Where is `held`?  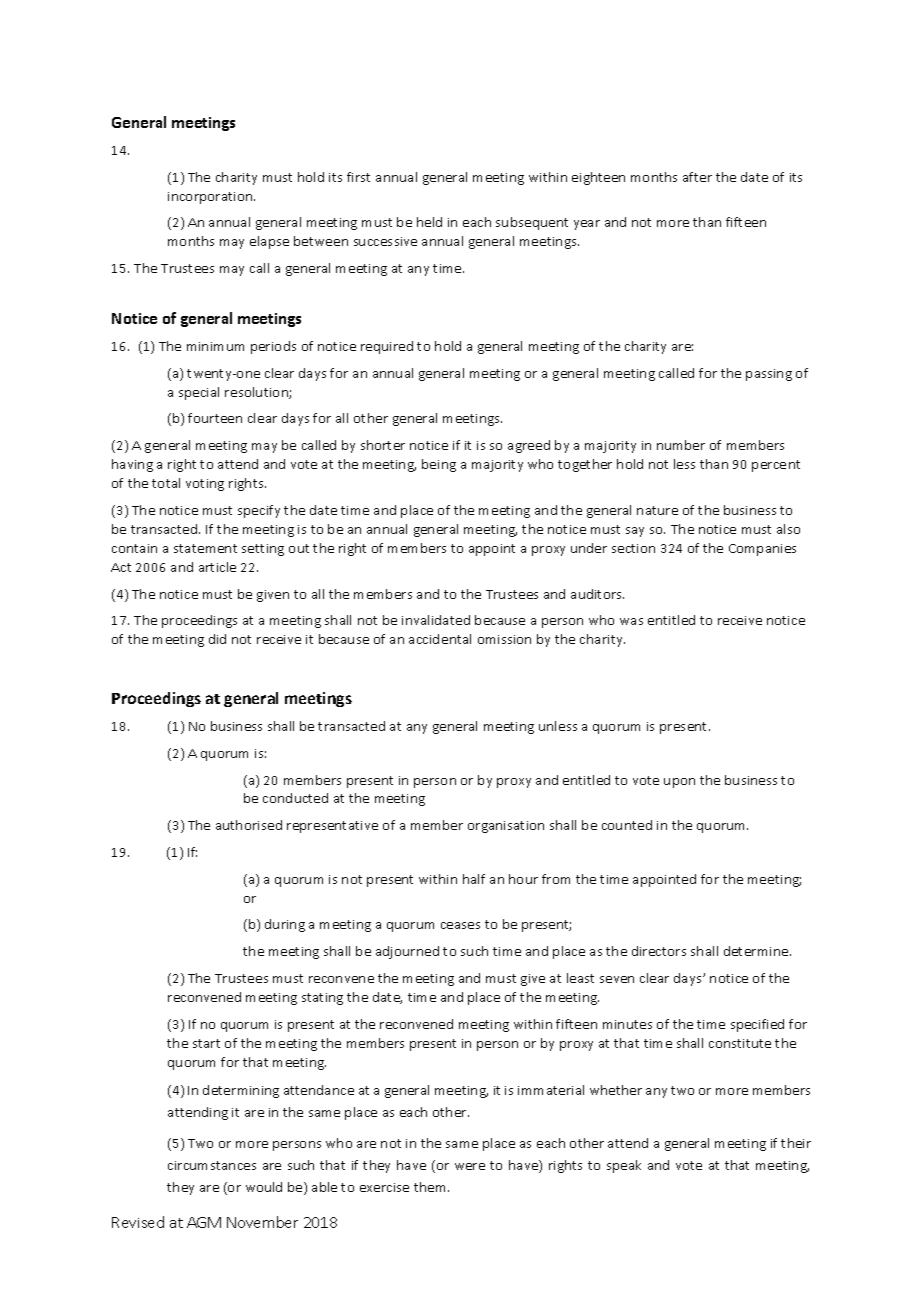 held is located at coordinates (429, 222).
